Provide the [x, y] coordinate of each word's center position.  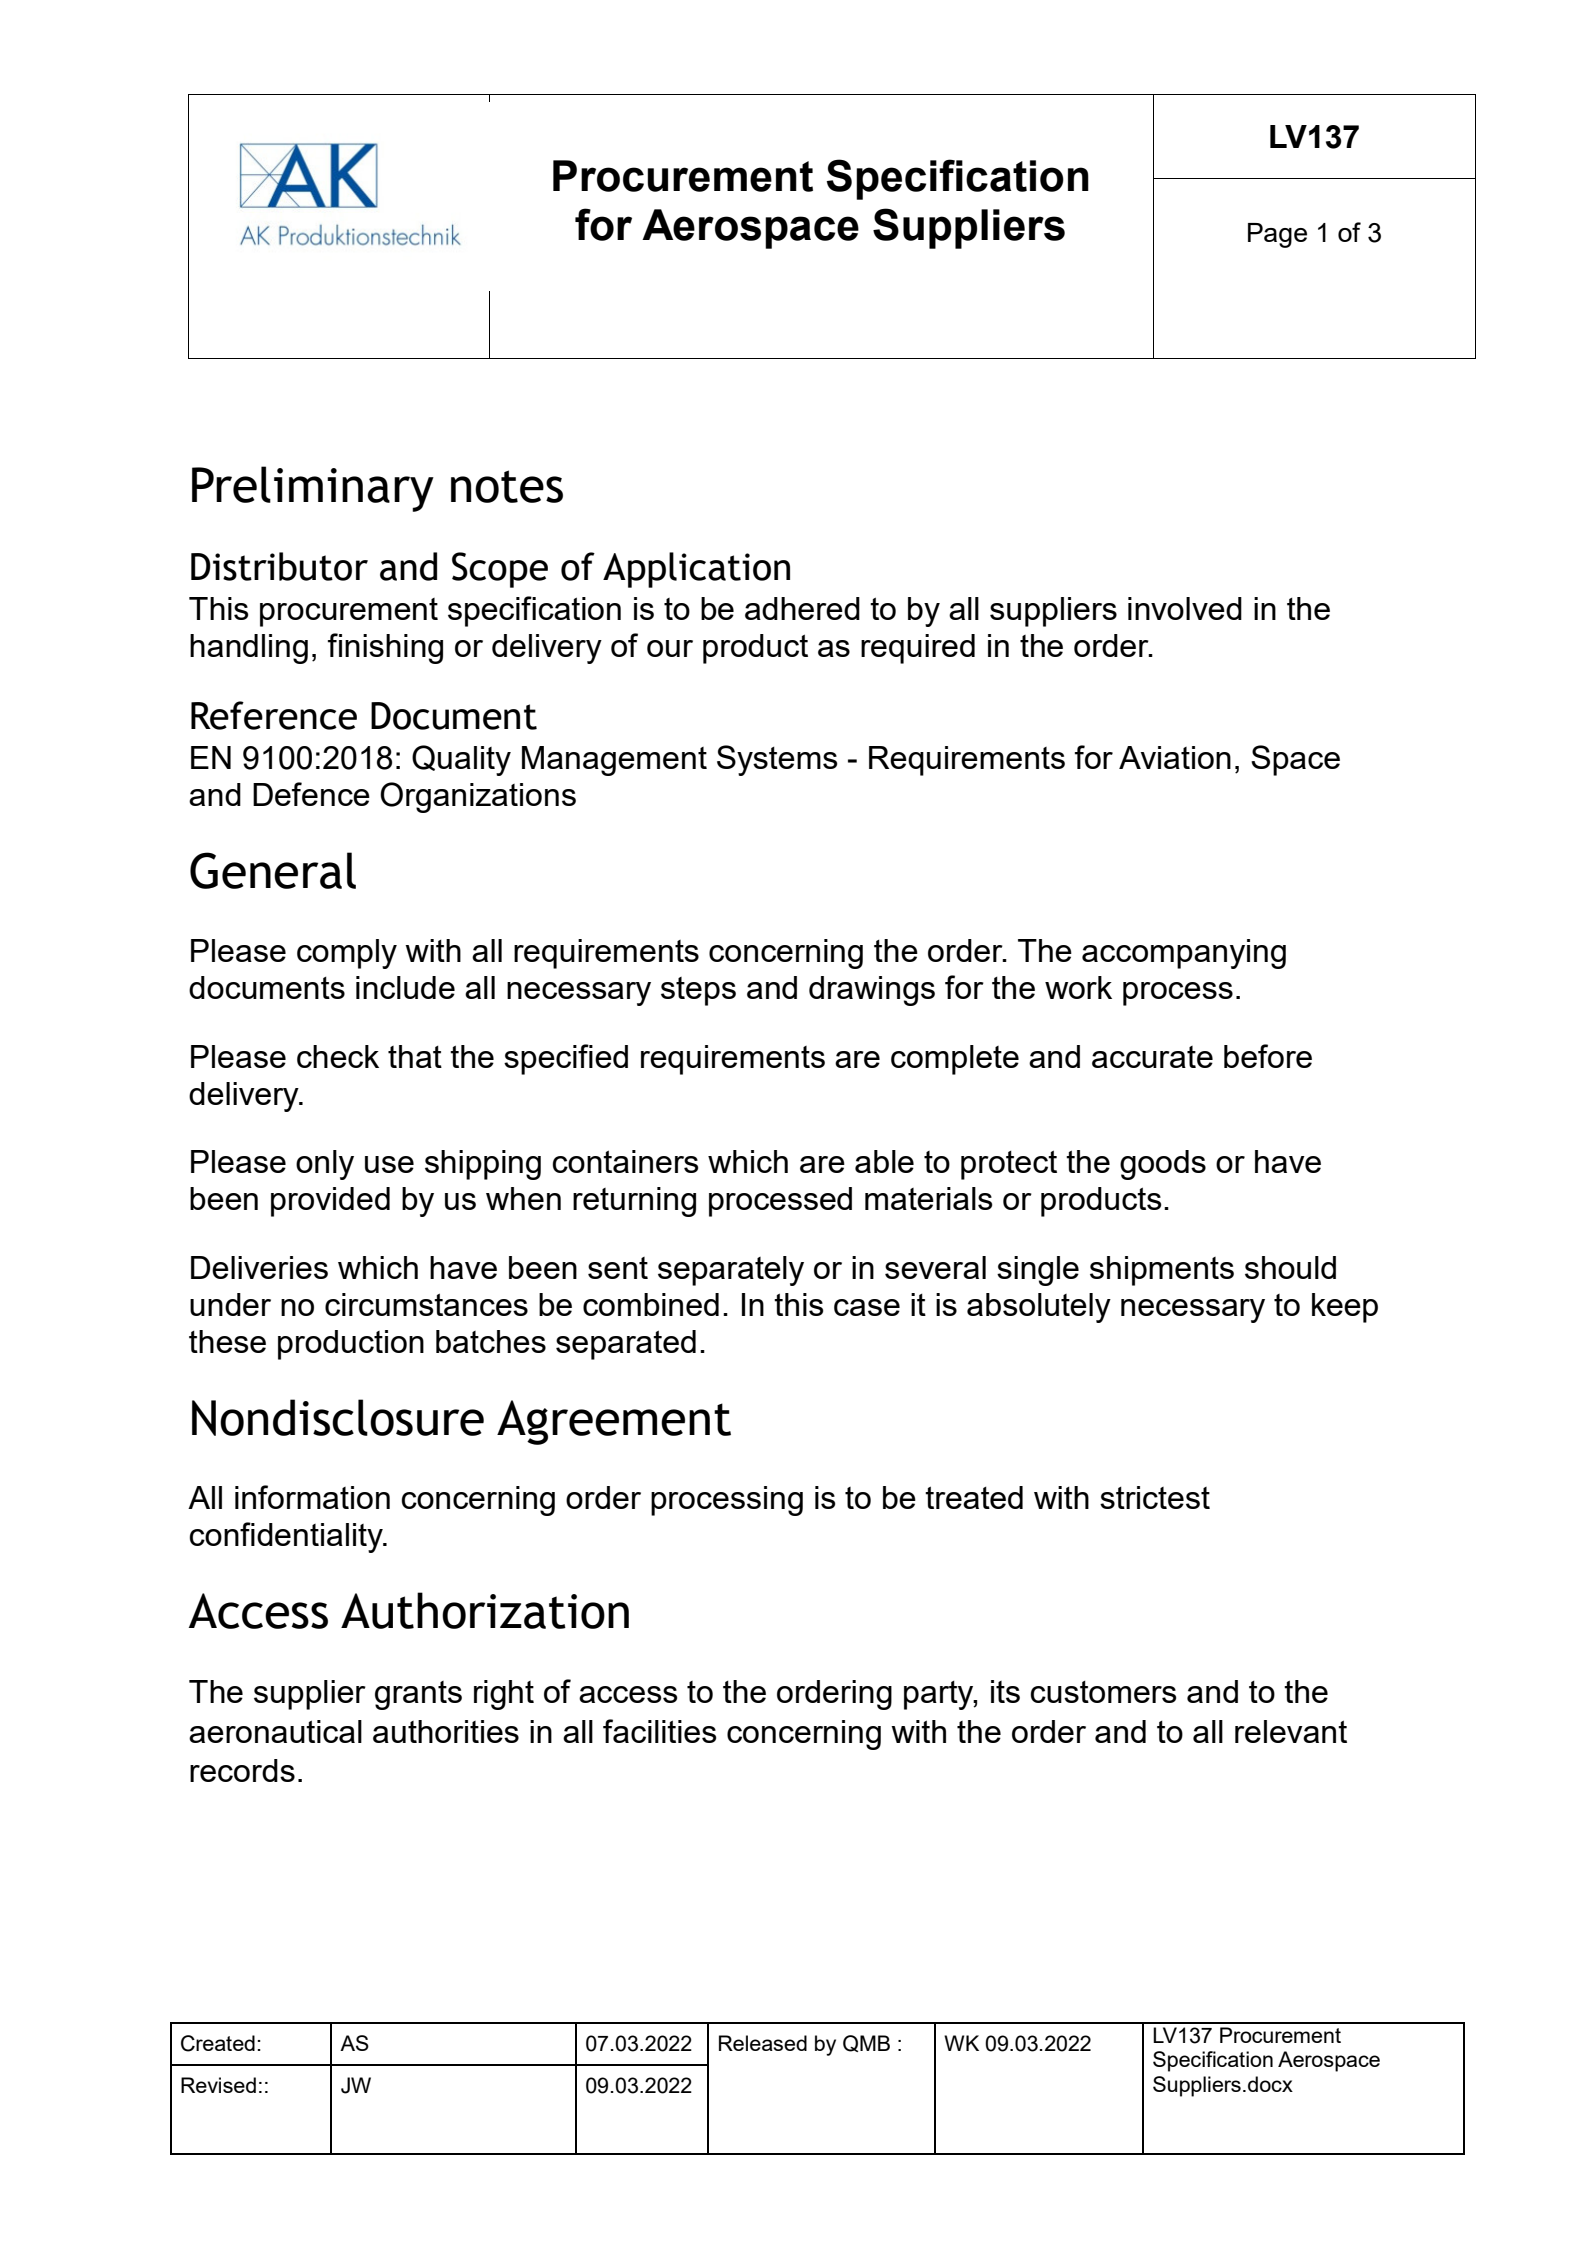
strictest [1155, 1497]
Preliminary [313, 489]
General [273, 870]
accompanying [1184, 954]
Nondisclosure [338, 1417]
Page [1277, 235]
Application [696, 570]
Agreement [614, 1422]
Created [218, 2043]
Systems [777, 760]
